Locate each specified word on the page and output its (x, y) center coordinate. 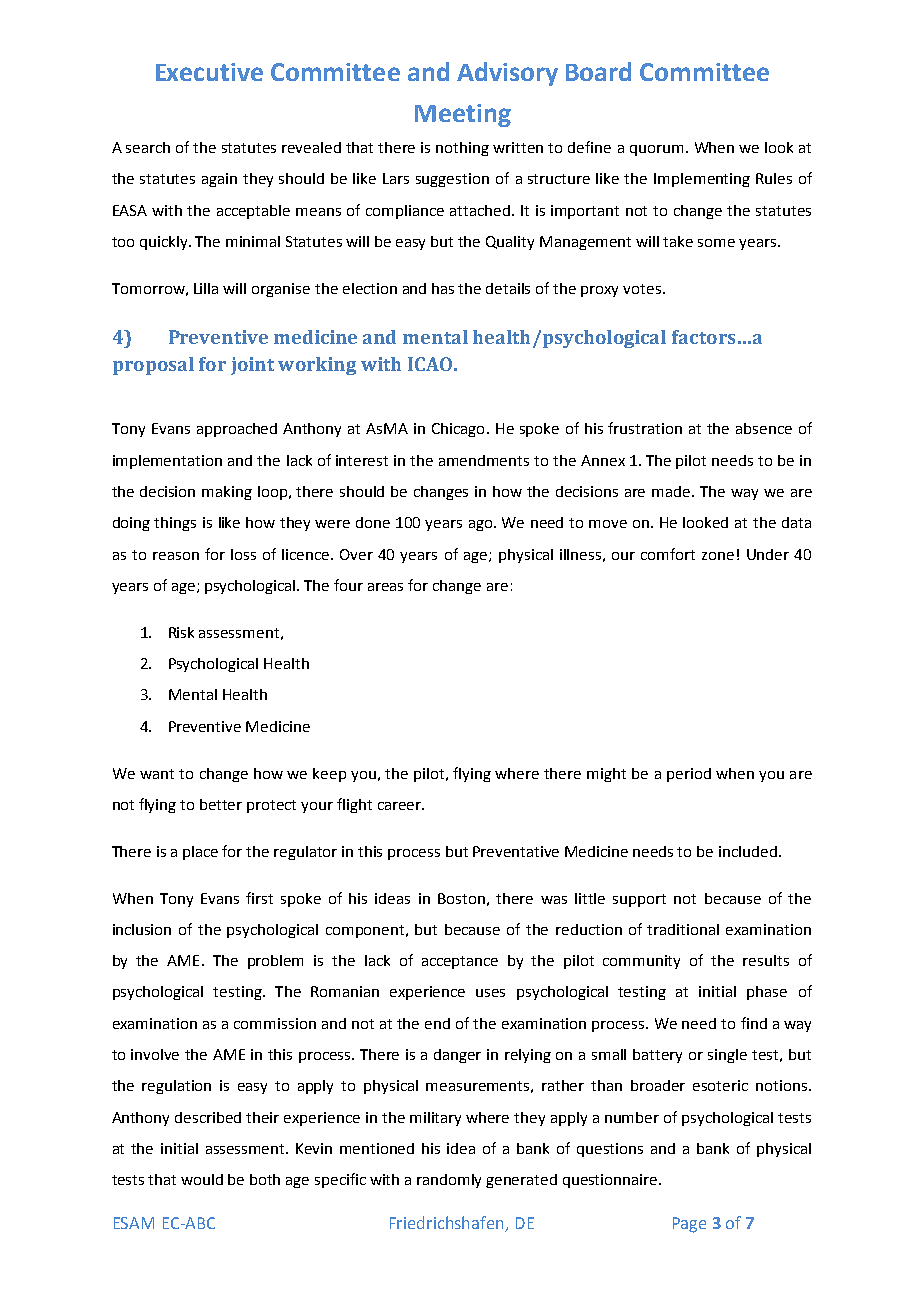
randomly (449, 1181)
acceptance (460, 962)
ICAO (430, 364)
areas (385, 587)
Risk (181, 632)
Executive (209, 72)
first (259, 898)
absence (764, 428)
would (202, 1179)
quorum (656, 150)
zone (718, 556)
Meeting (463, 115)
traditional (683, 929)
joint (252, 366)
